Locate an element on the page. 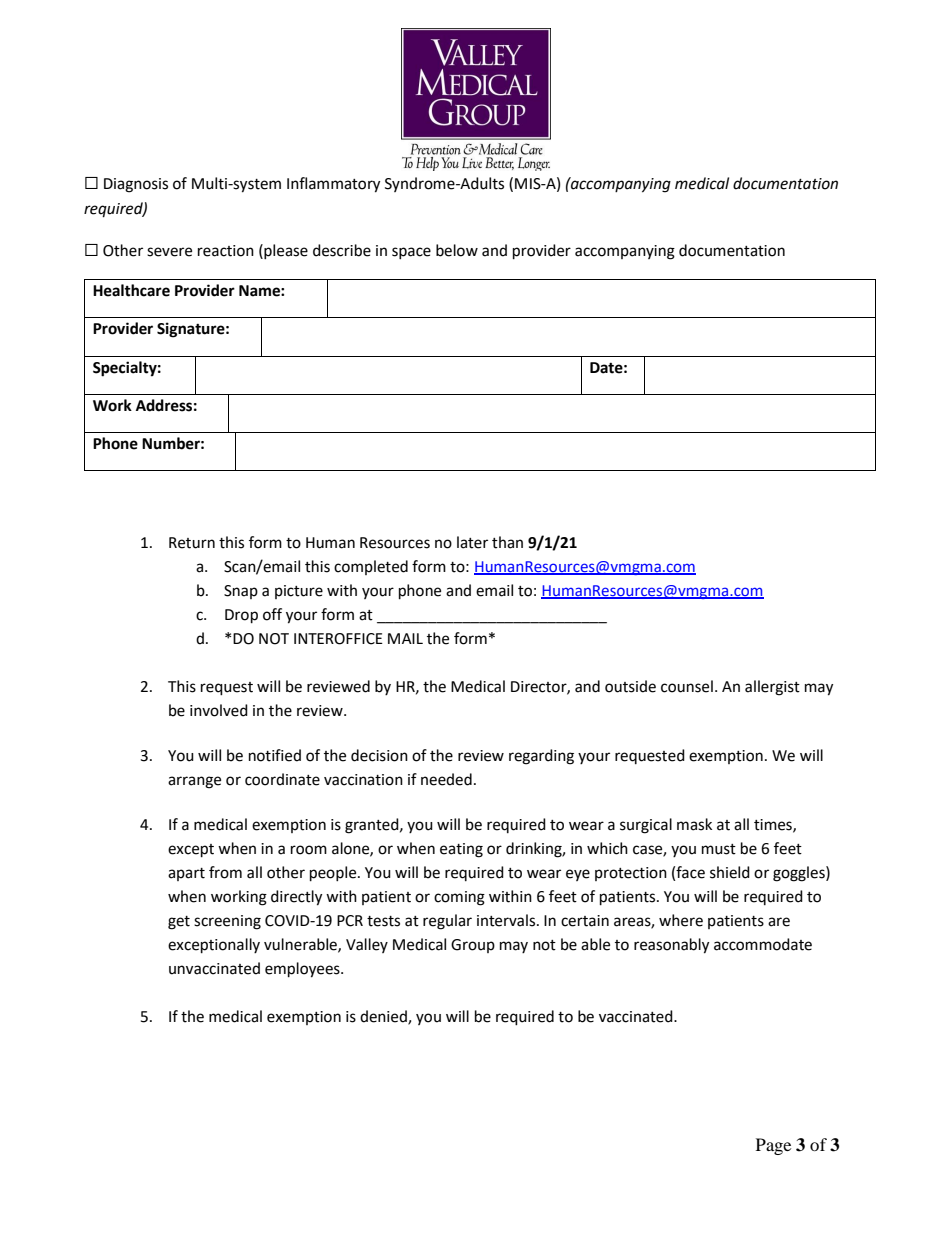  eating is located at coordinates (461, 850).
